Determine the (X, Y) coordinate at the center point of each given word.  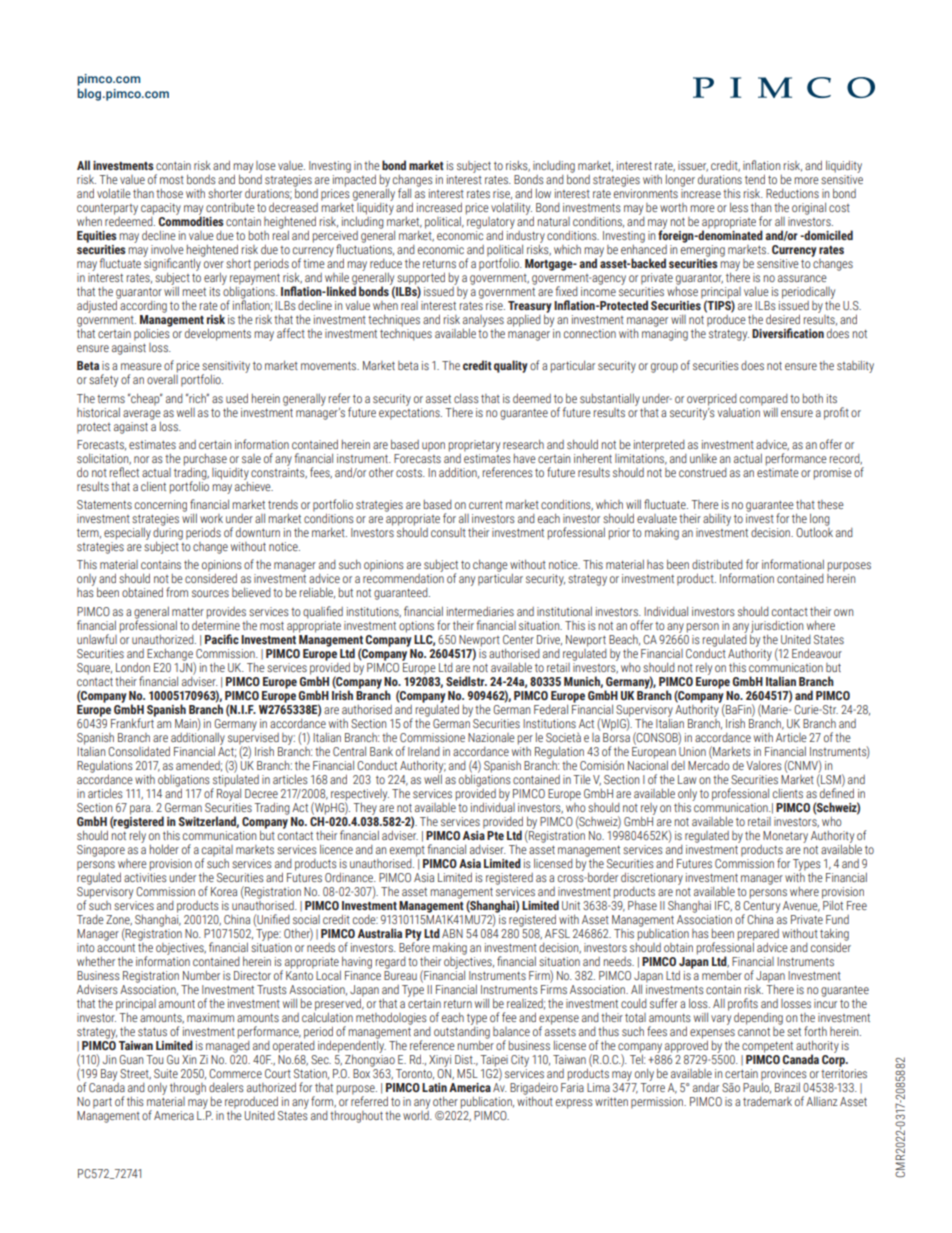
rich (197, 398)
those (169, 193)
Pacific (222, 639)
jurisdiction (777, 626)
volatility (511, 208)
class (466, 398)
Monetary (785, 837)
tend (755, 179)
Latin (434, 1087)
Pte (495, 835)
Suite (166, 1073)
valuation (740, 411)
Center (518, 639)
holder (164, 849)
